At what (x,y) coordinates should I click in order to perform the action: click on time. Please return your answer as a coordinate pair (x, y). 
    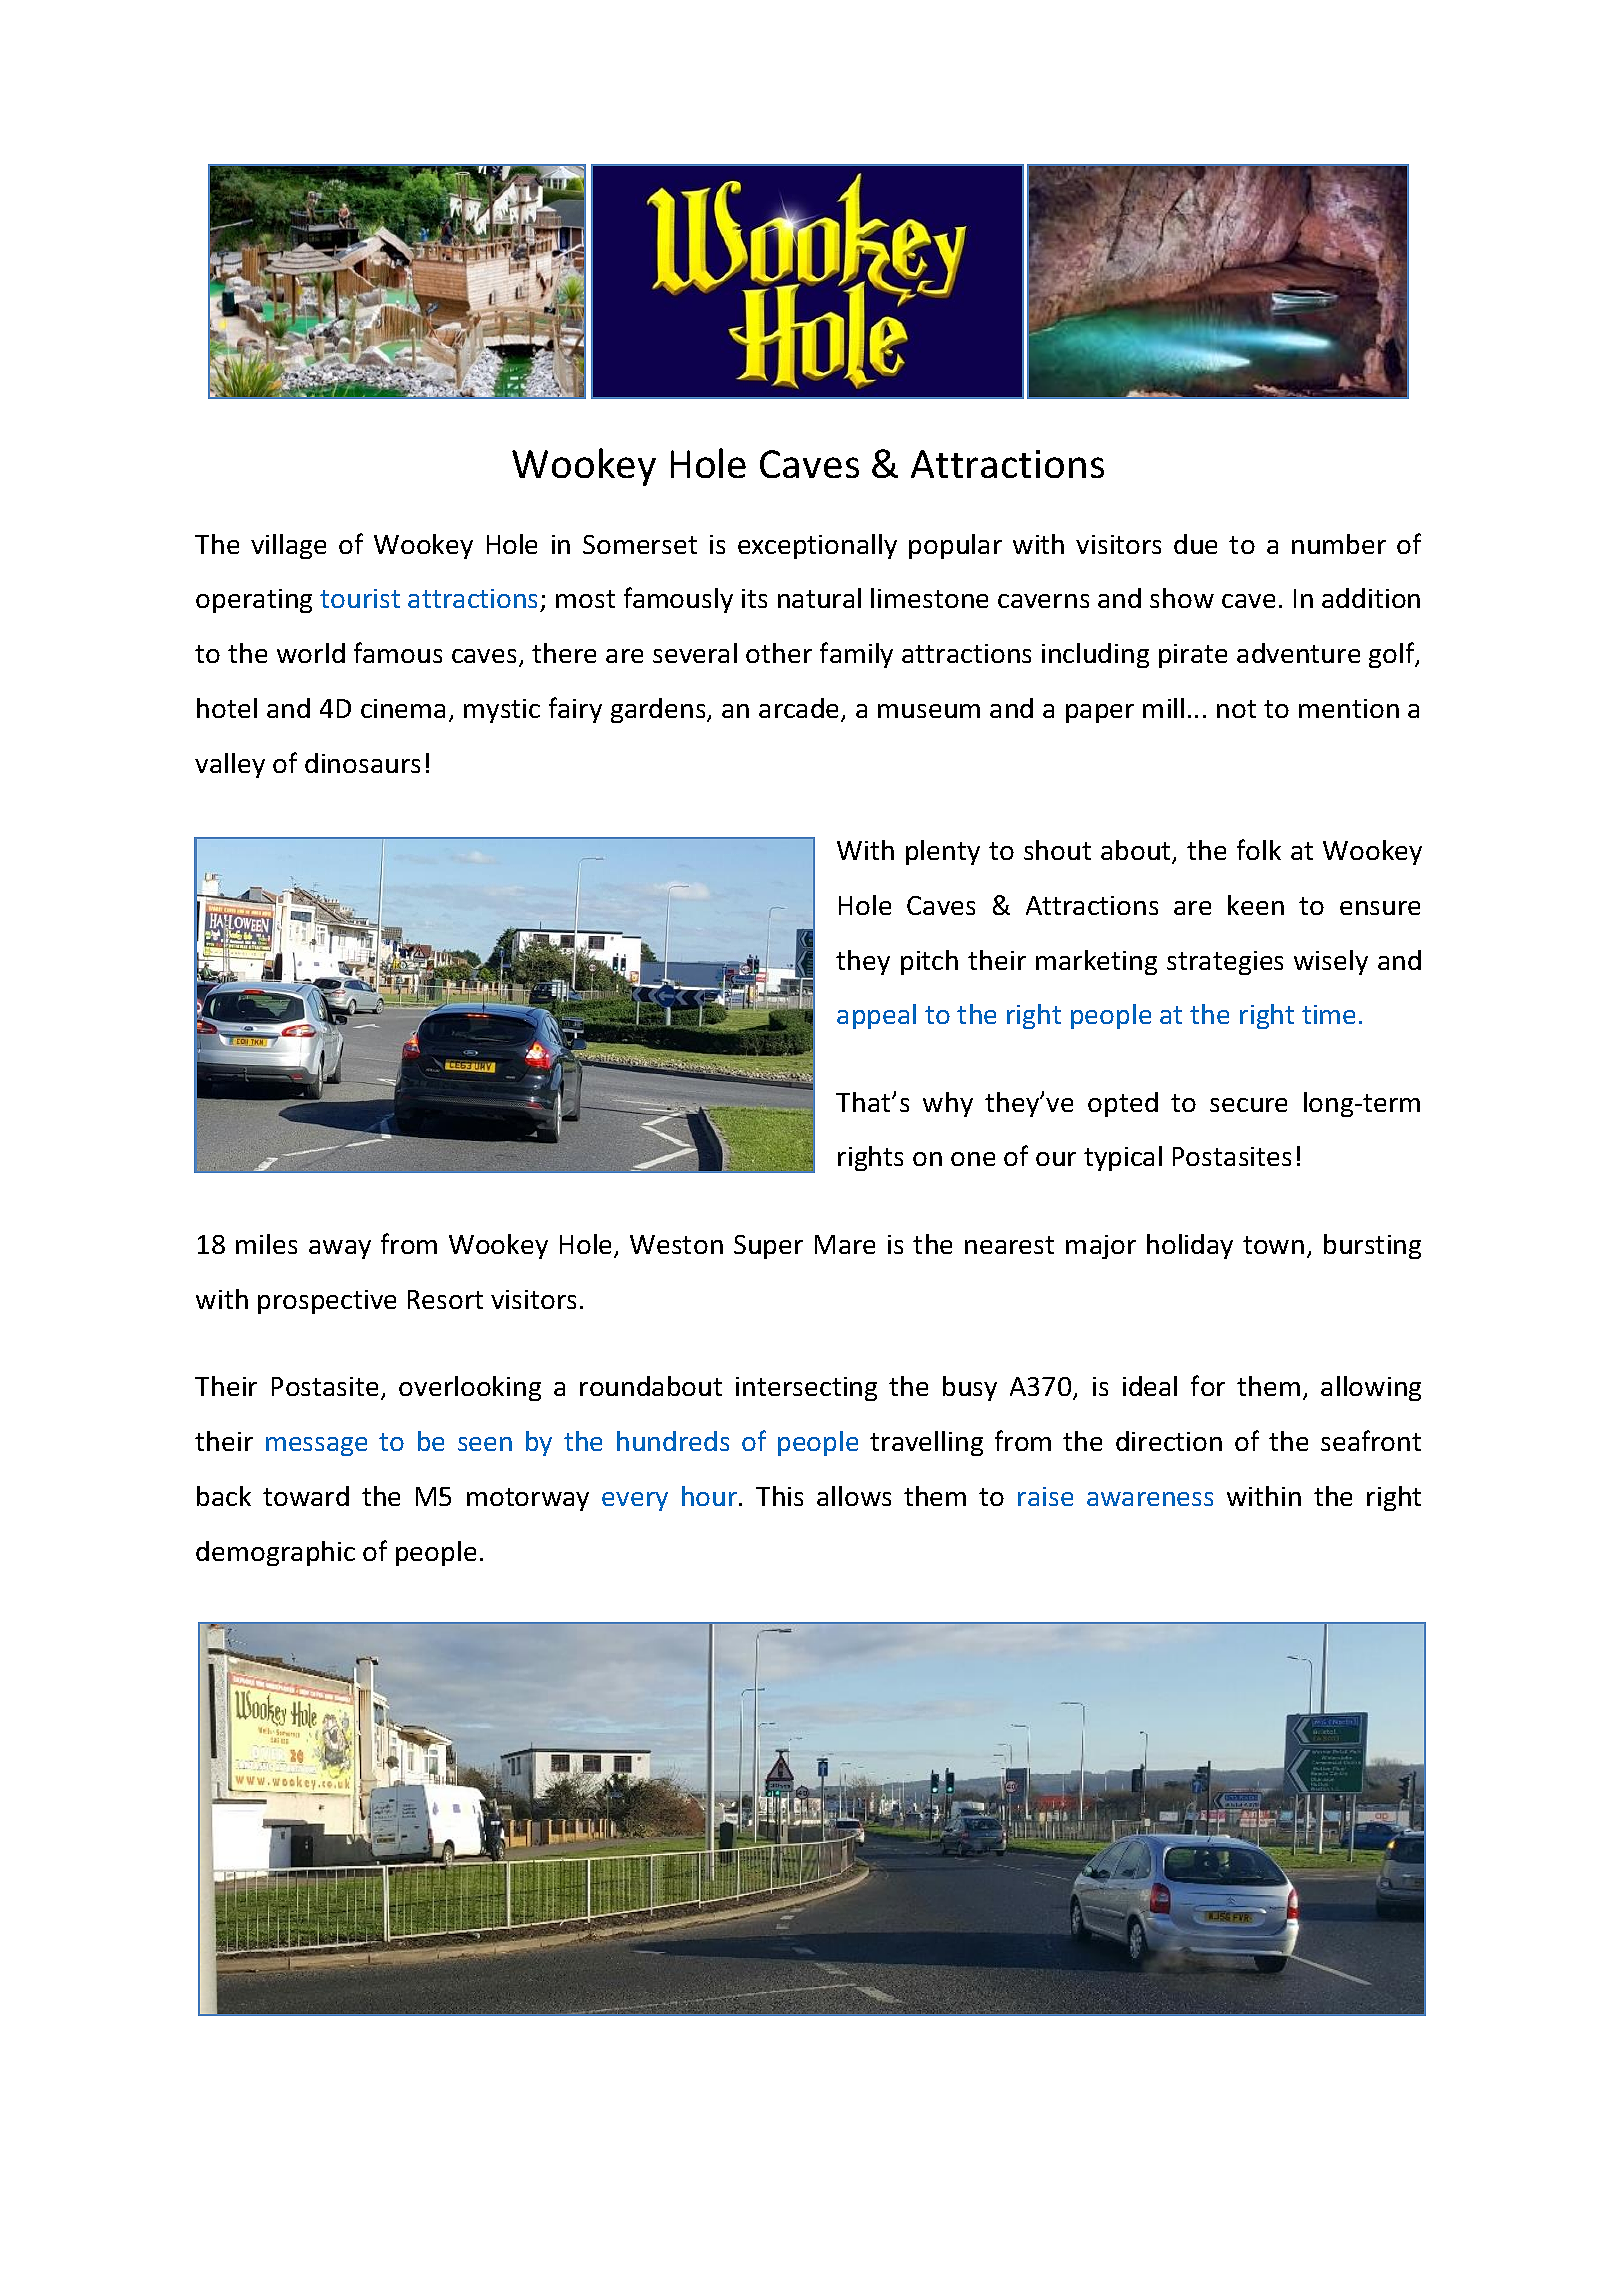
    Looking at the image, I should click on (1328, 1014).
